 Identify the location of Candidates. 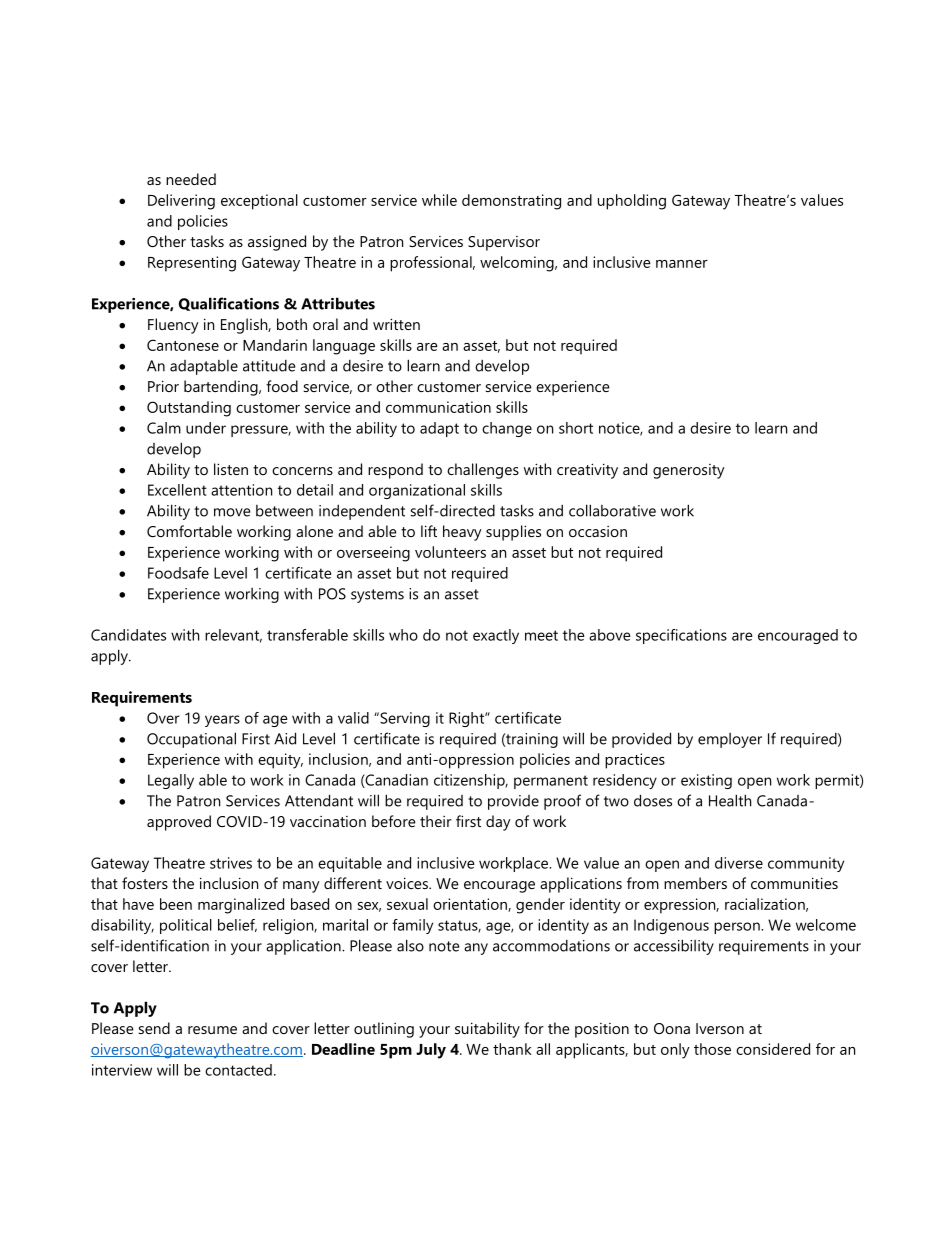
(128, 635).
